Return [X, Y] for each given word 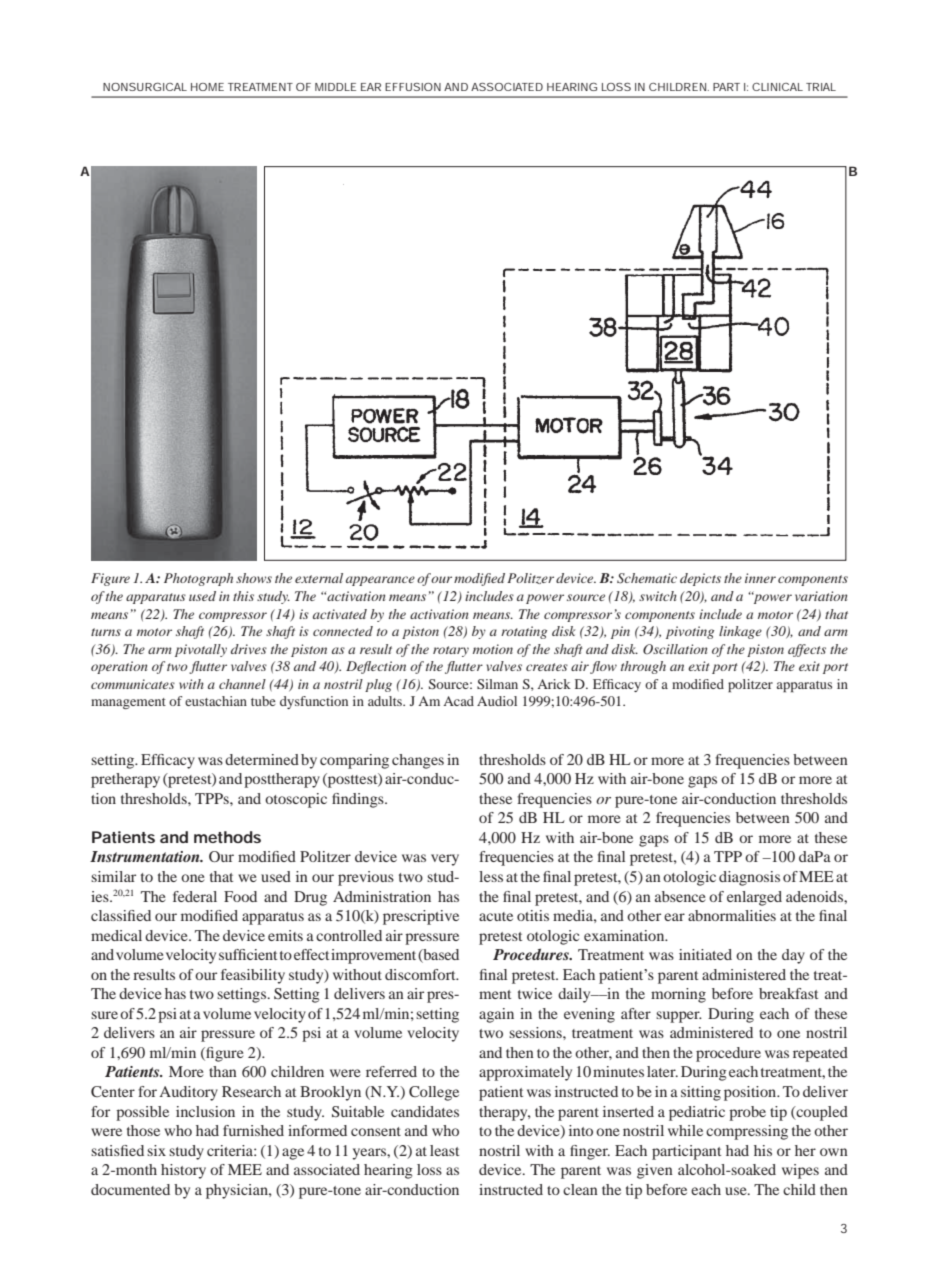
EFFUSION [413, 87]
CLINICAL [777, 87]
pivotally [201, 650]
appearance [380, 581]
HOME [207, 87]
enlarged [754, 898]
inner [760, 578]
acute [496, 916]
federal [195, 896]
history [183, 1171]
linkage [740, 632]
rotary [451, 651]
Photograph [198, 579]
